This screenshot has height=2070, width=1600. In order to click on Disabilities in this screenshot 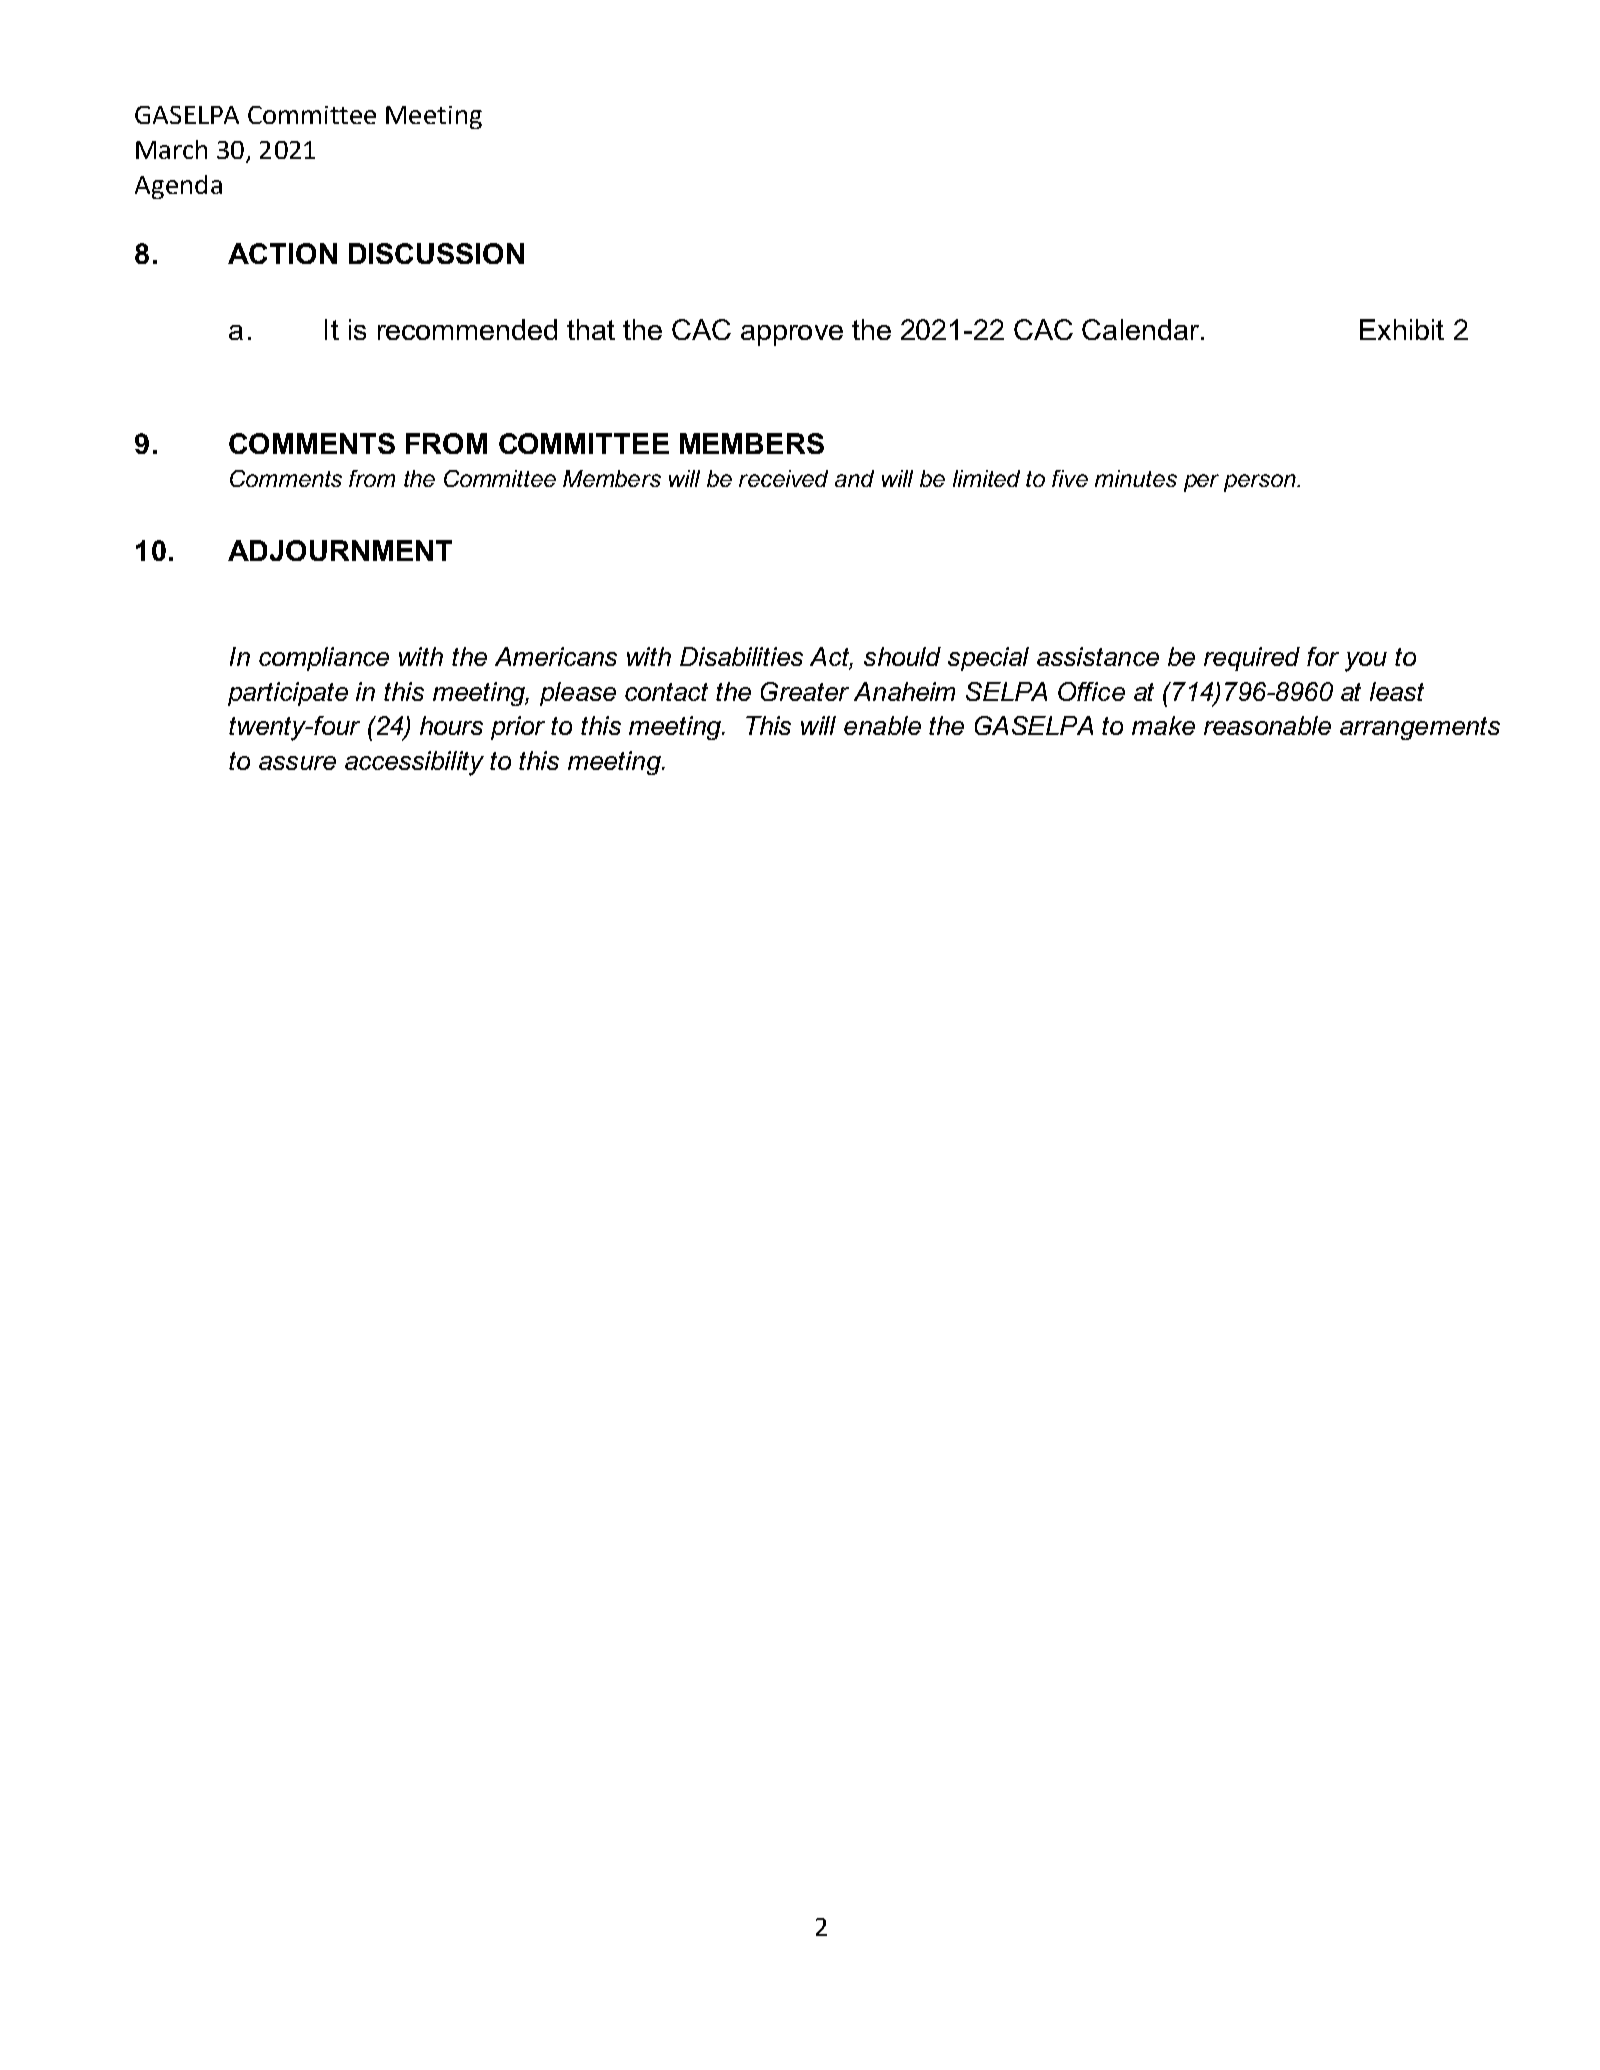, I will do `click(741, 656)`.
